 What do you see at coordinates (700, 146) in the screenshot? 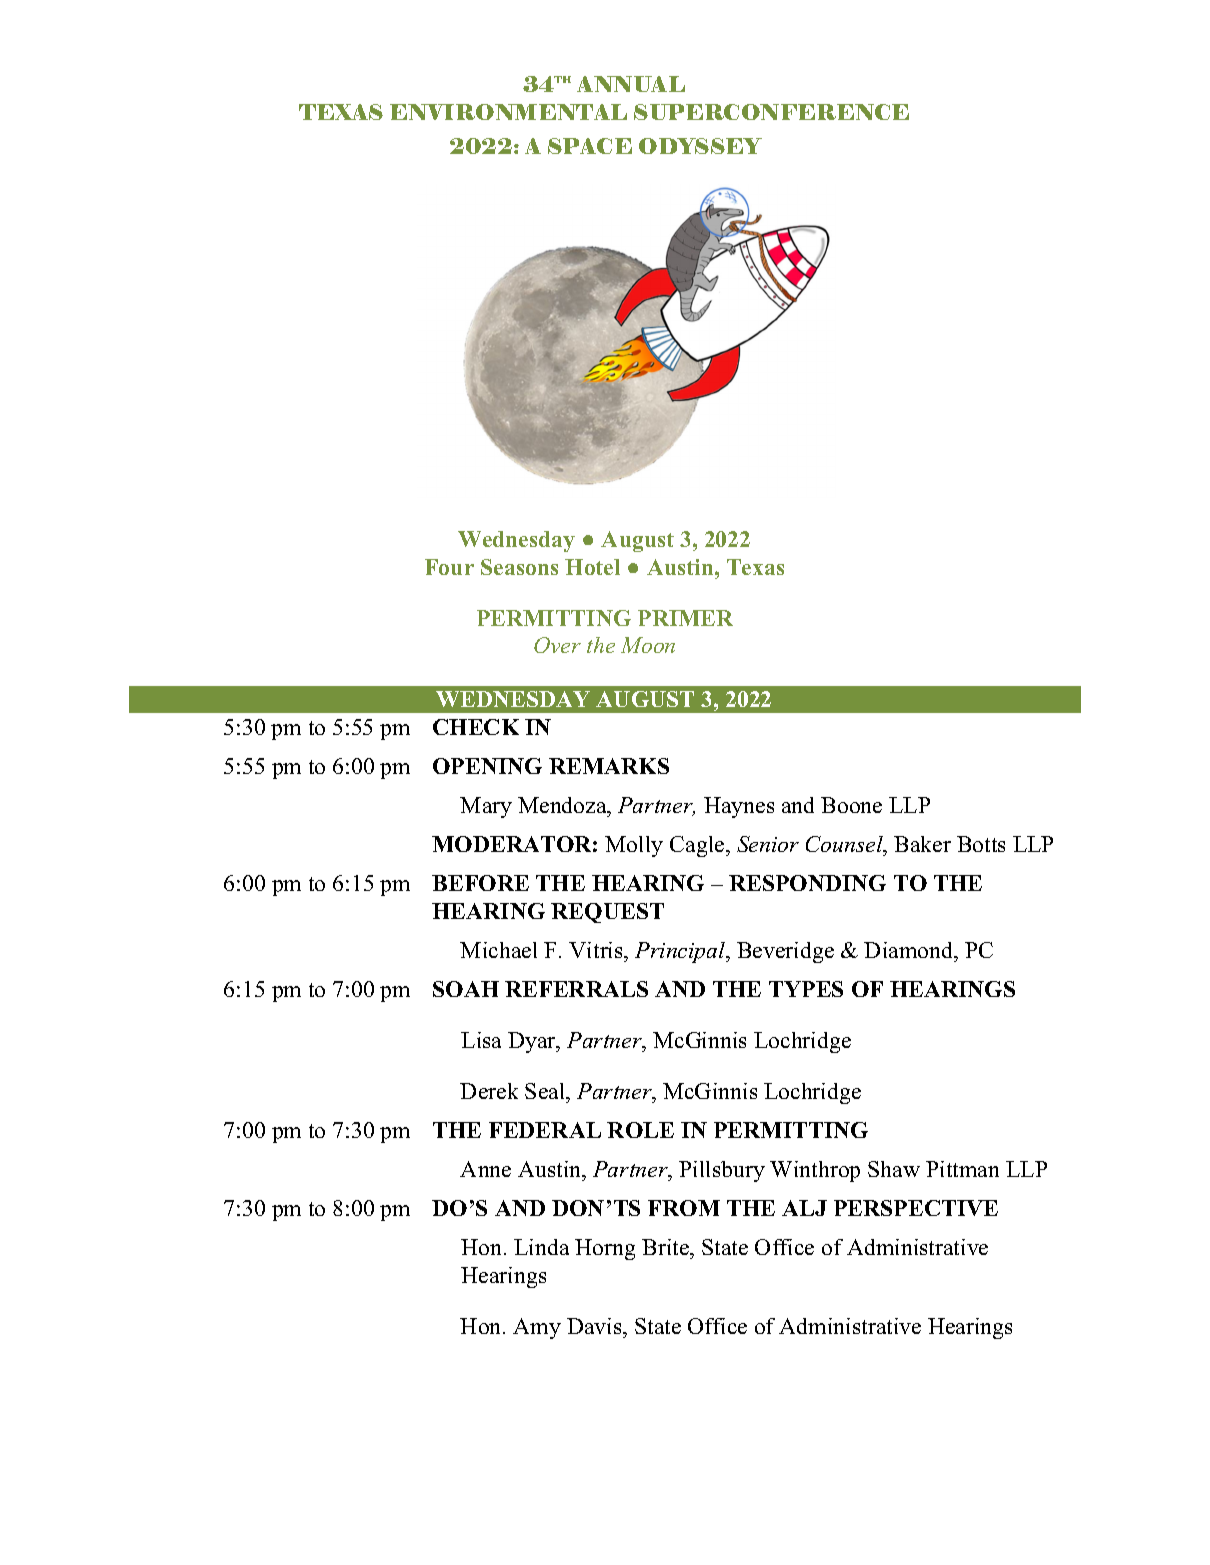
I see `ODYSSEY` at bounding box center [700, 146].
